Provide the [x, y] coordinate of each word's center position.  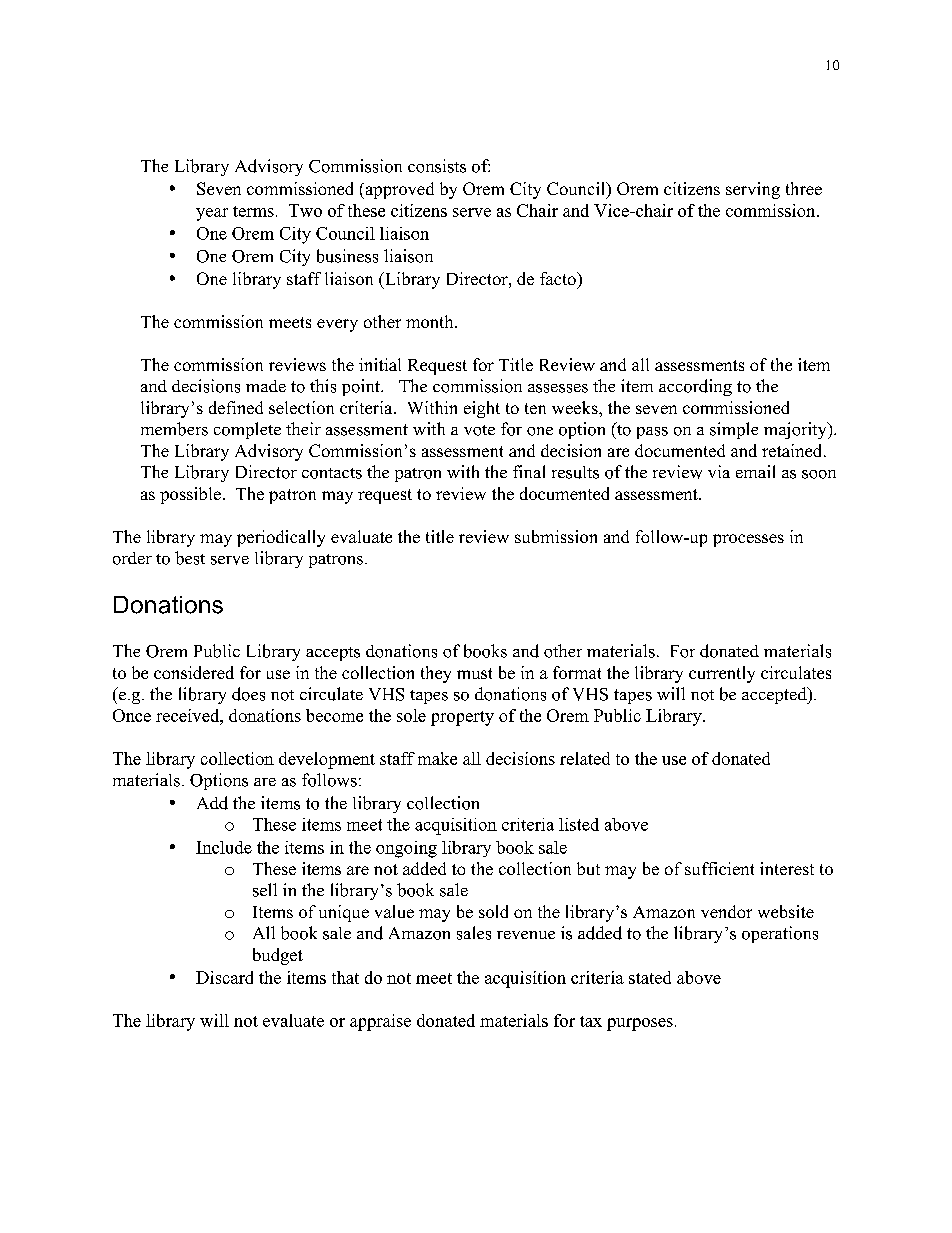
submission [556, 536]
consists [437, 166]
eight [482, 409]
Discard [224, 977]
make [437, 758]
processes [748, 540]
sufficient [719, 868]
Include [224, 847]
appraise [380, 1022]
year [212, 214]
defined [236, 407]
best [190, 558]
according [695, 387]
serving [753, 190]
